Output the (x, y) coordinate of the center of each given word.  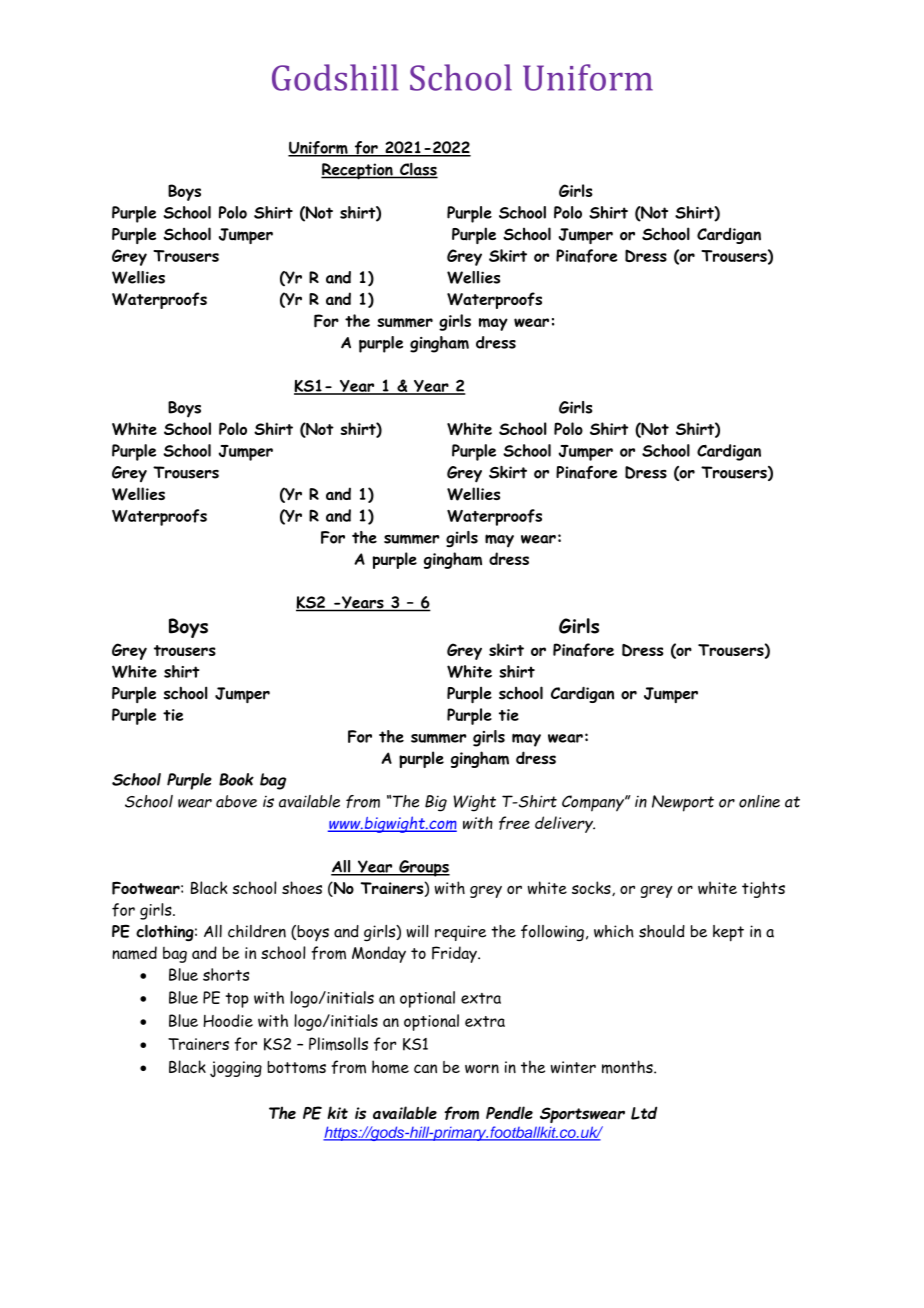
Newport (683, 803)
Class (418, 170)
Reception (358, 171)
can (425, 1068)
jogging (236, 1069)
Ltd (644, 1113)
